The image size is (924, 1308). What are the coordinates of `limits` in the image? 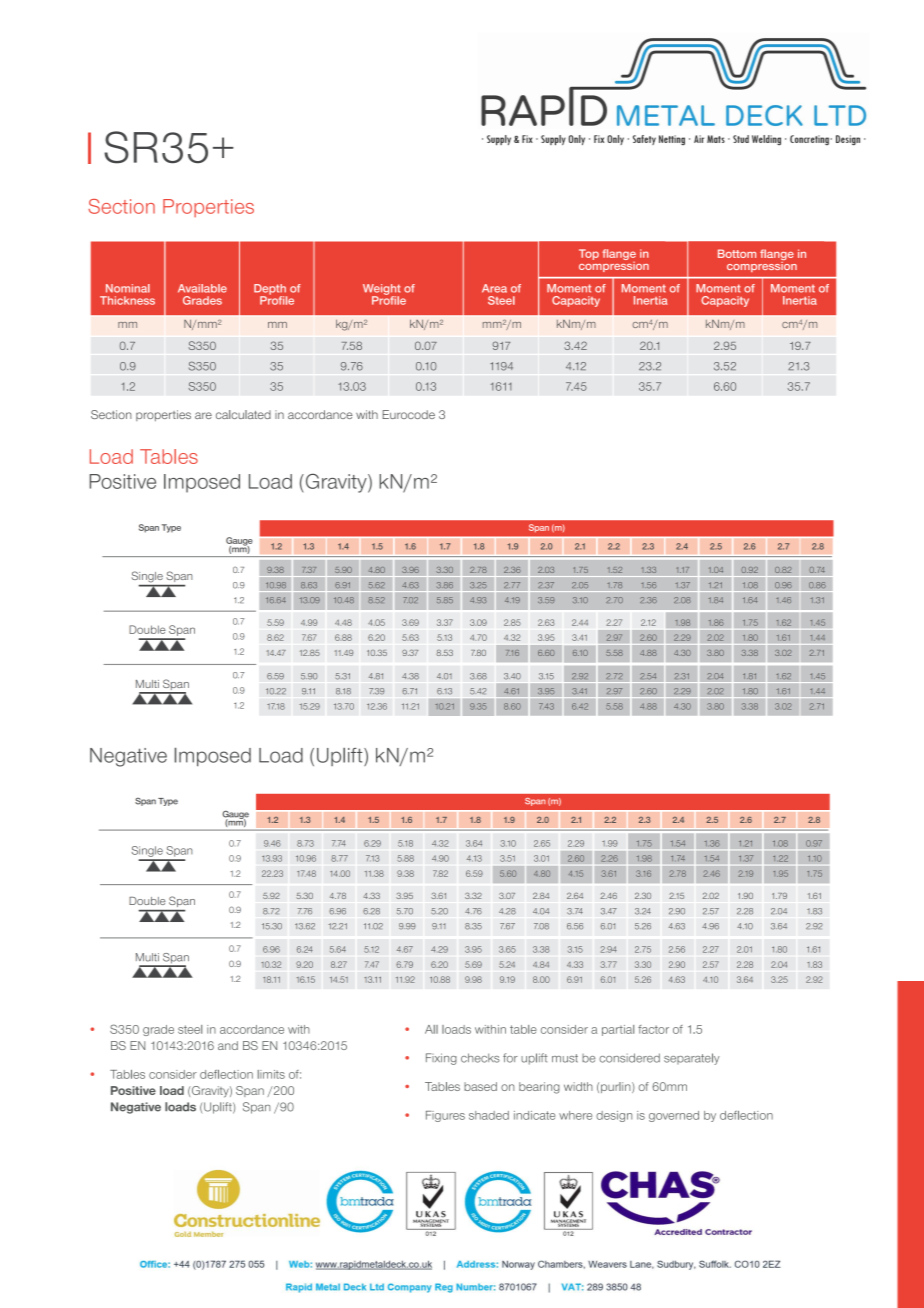 It's located at (271, 1074).
